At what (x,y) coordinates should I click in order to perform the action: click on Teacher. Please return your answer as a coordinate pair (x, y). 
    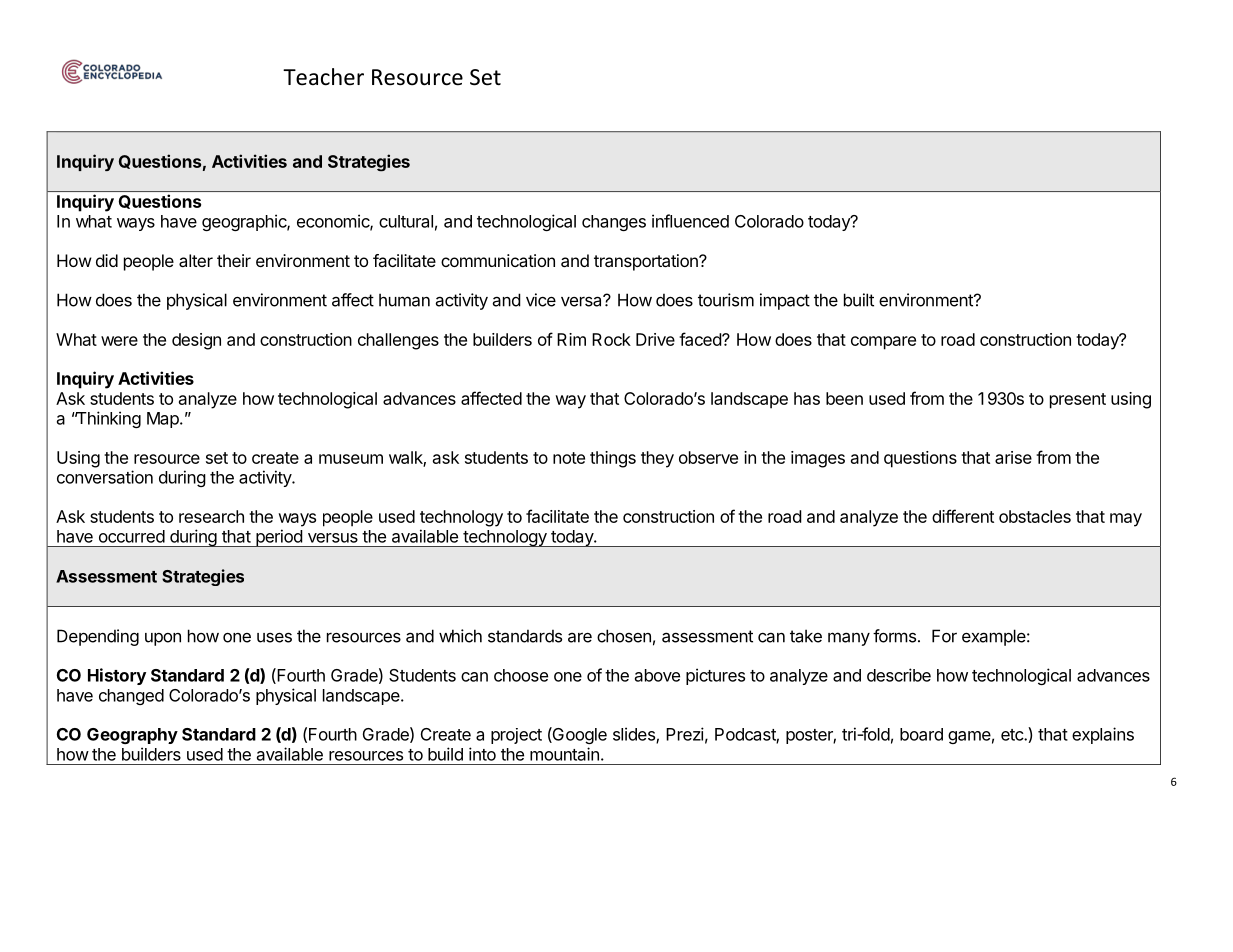
    Looking at the image, I should click on (323, 77).
